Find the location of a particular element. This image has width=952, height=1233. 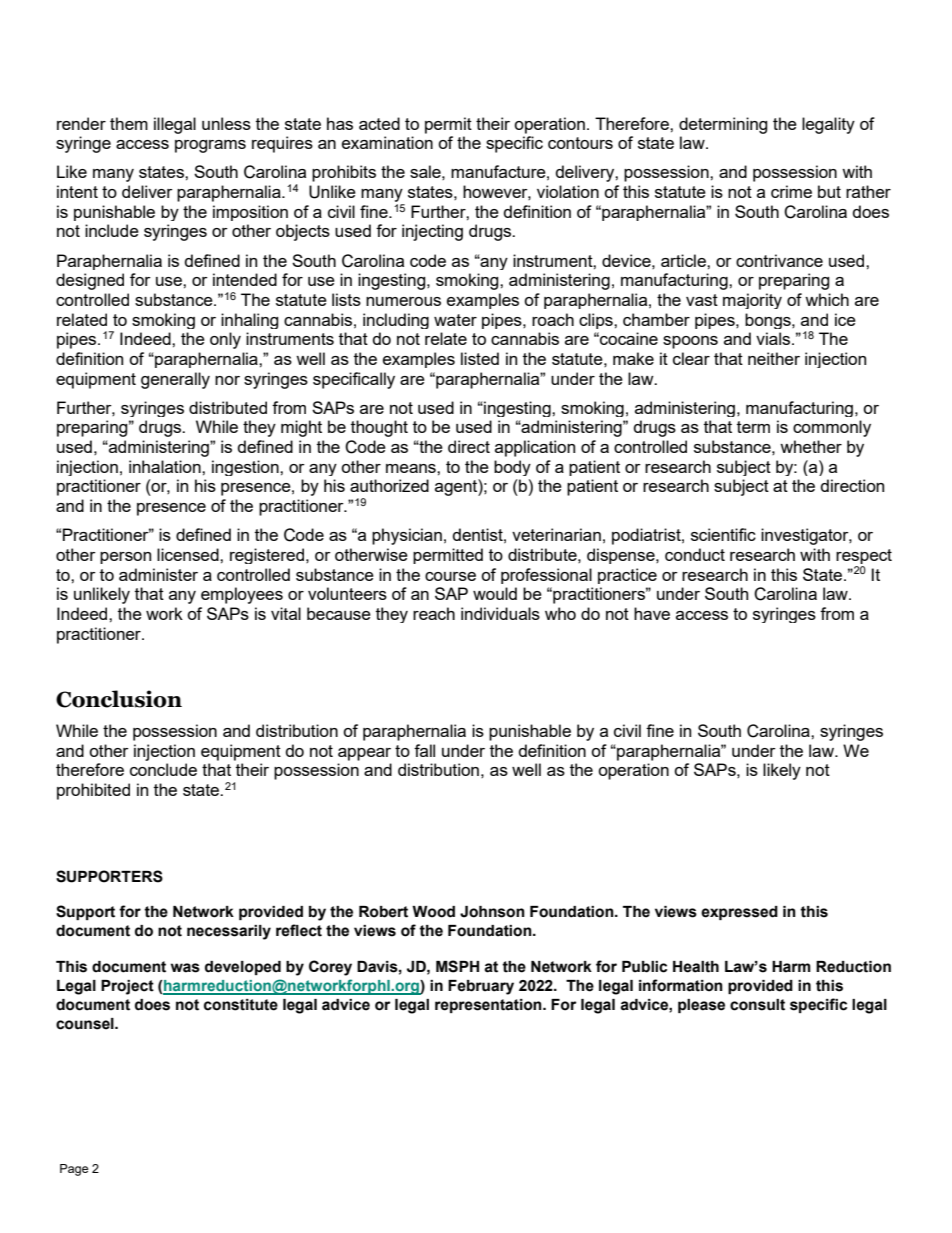

programs is located at coordinates (210, 146).
